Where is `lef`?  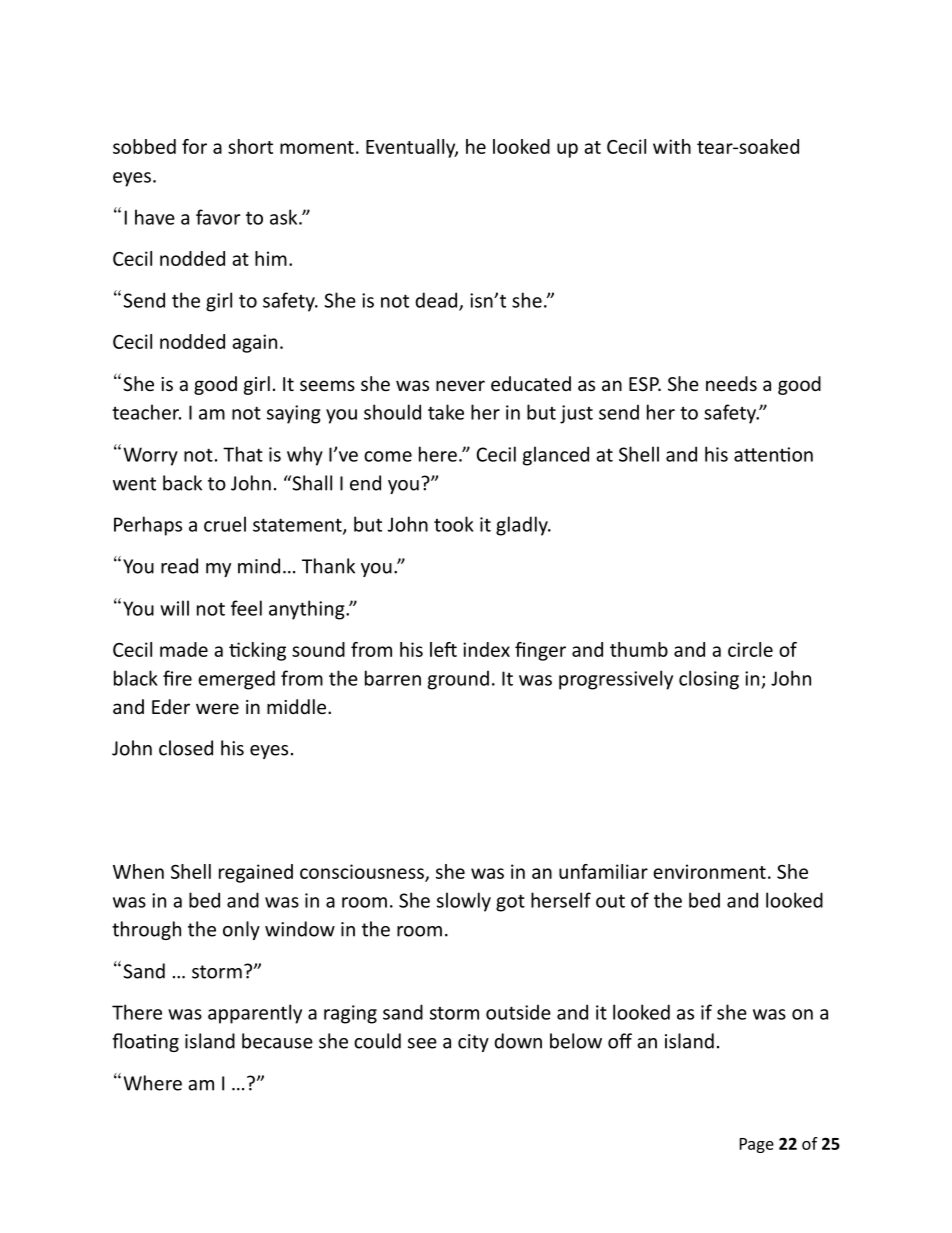
lef is located at coordinates (443, 649).
